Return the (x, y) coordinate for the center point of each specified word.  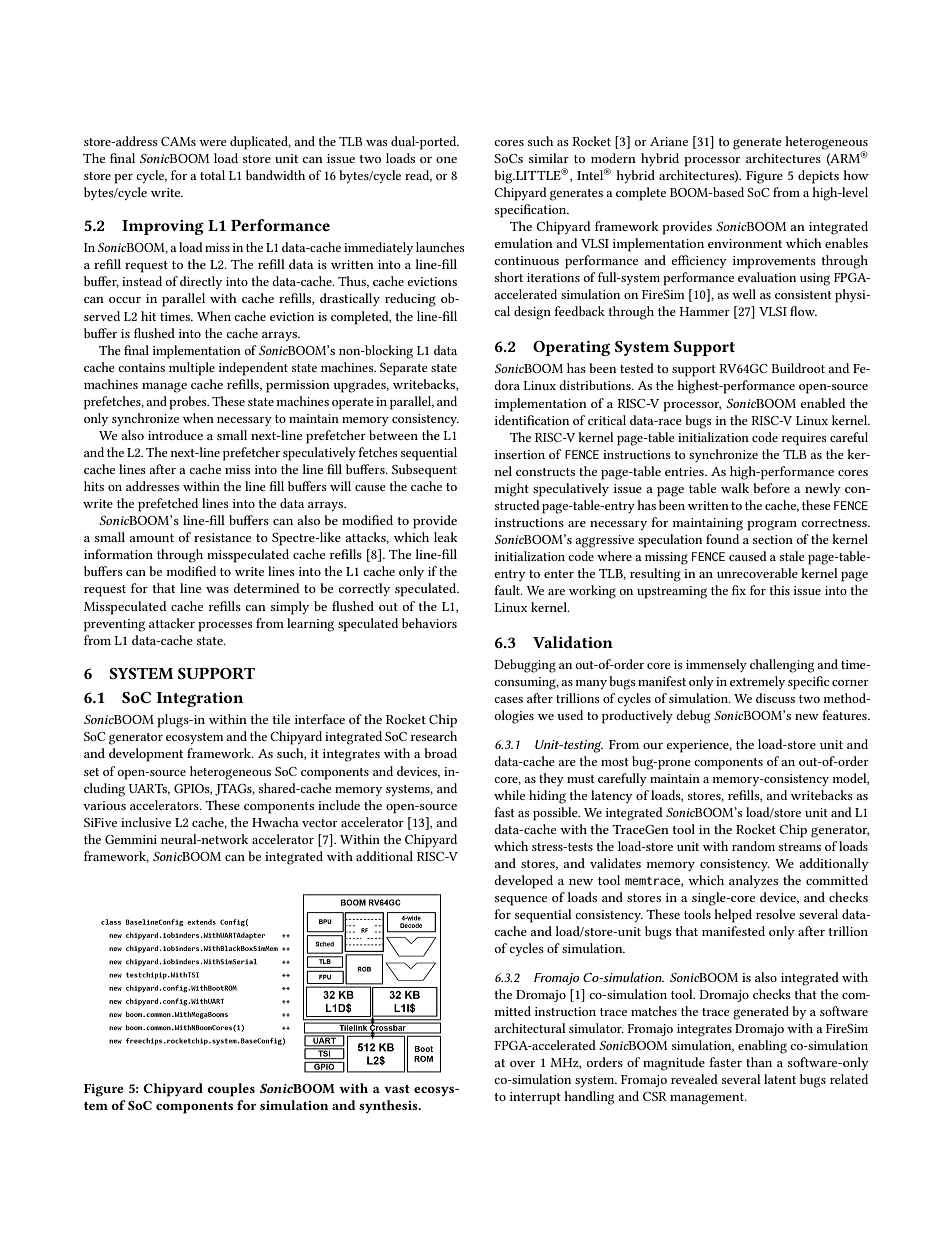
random (753, 846)
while (509, 795)
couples (231, 1090)
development (146, 755)
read (418, 176)
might (512, 490)
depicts (818, 177)
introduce (175, 435)
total (212, 175)
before (771, 488)
